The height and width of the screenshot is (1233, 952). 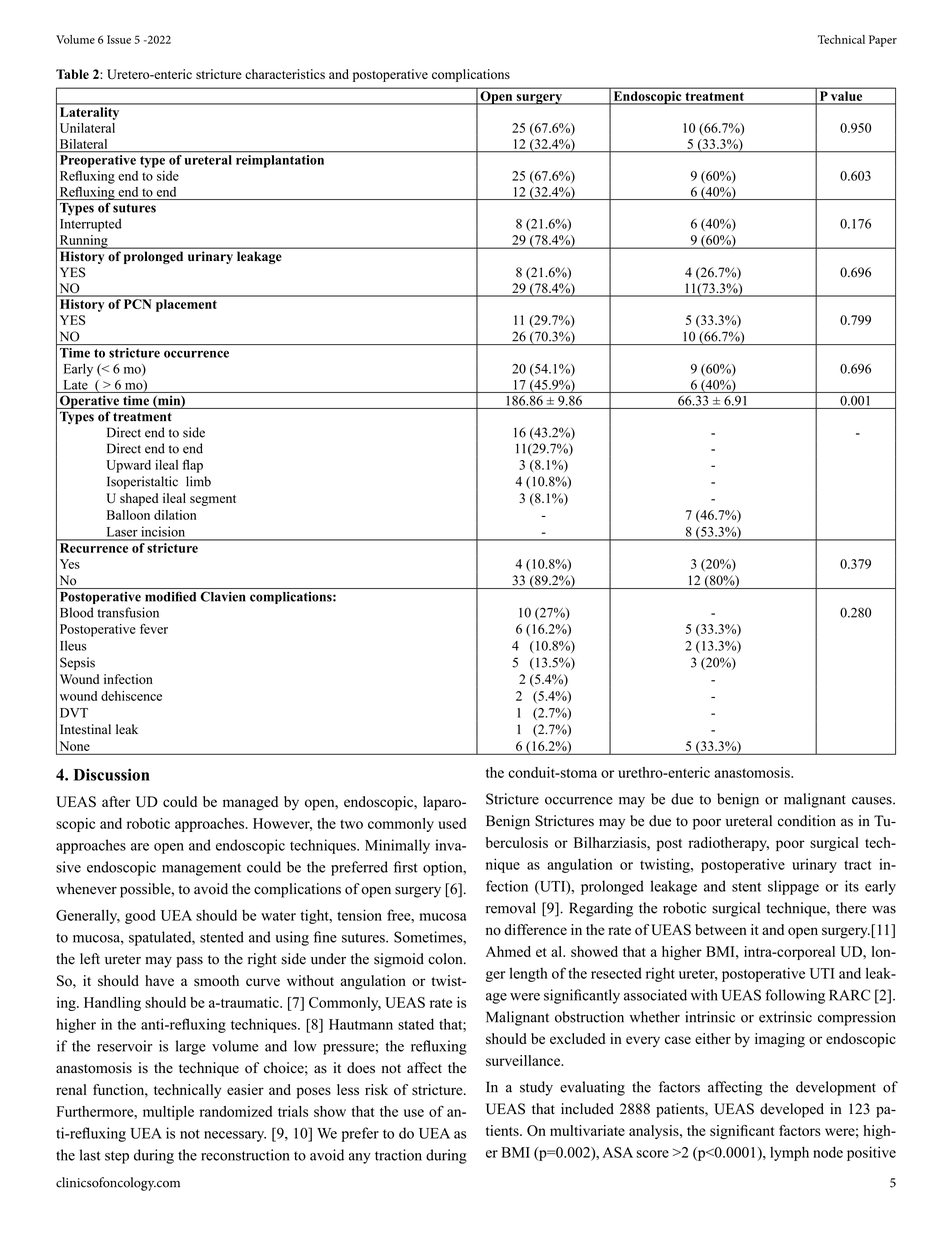 I want to click on Paper, so click(x=883, y=41).
